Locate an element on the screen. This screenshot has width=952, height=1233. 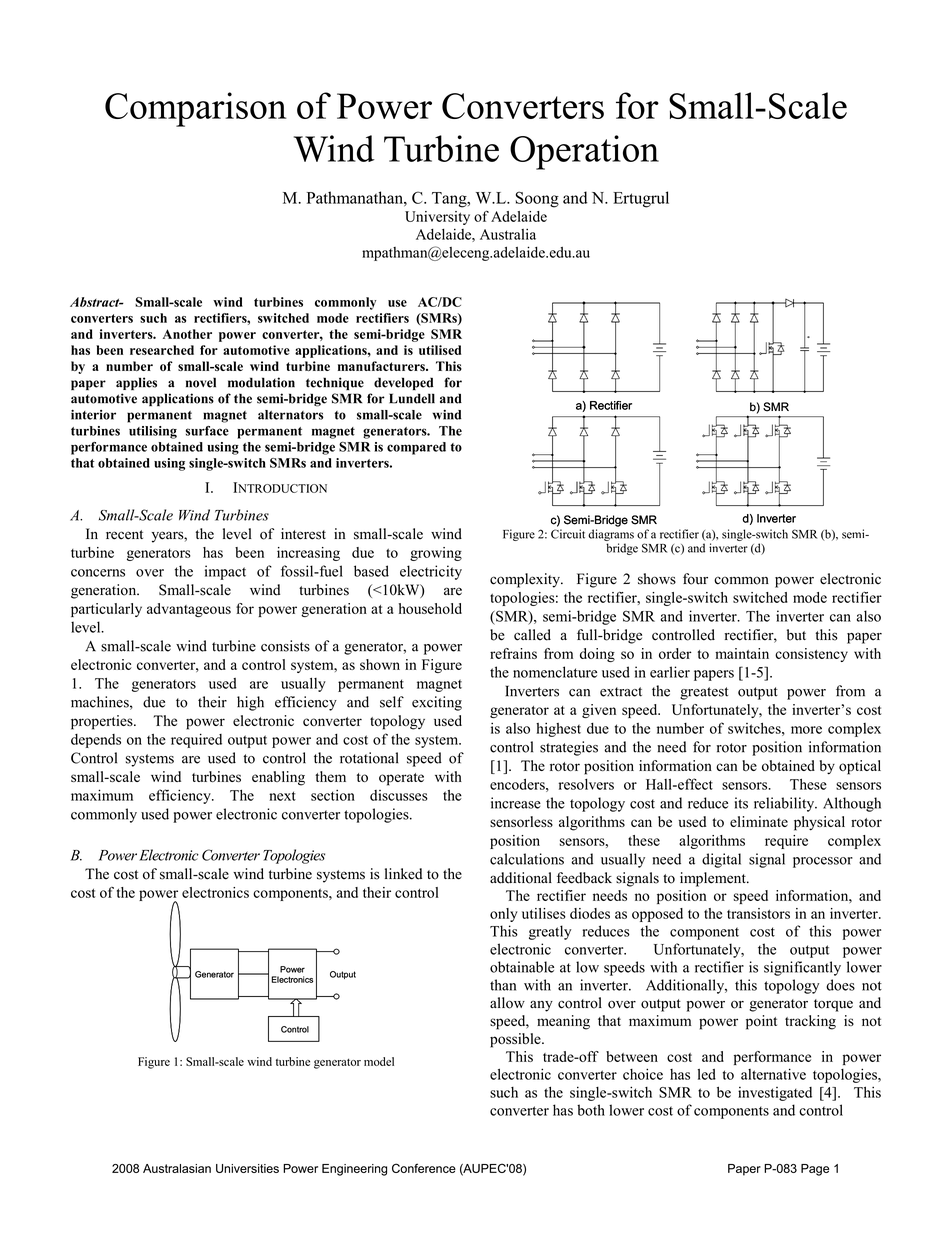
Australia is located at coordinates (508, 234).
